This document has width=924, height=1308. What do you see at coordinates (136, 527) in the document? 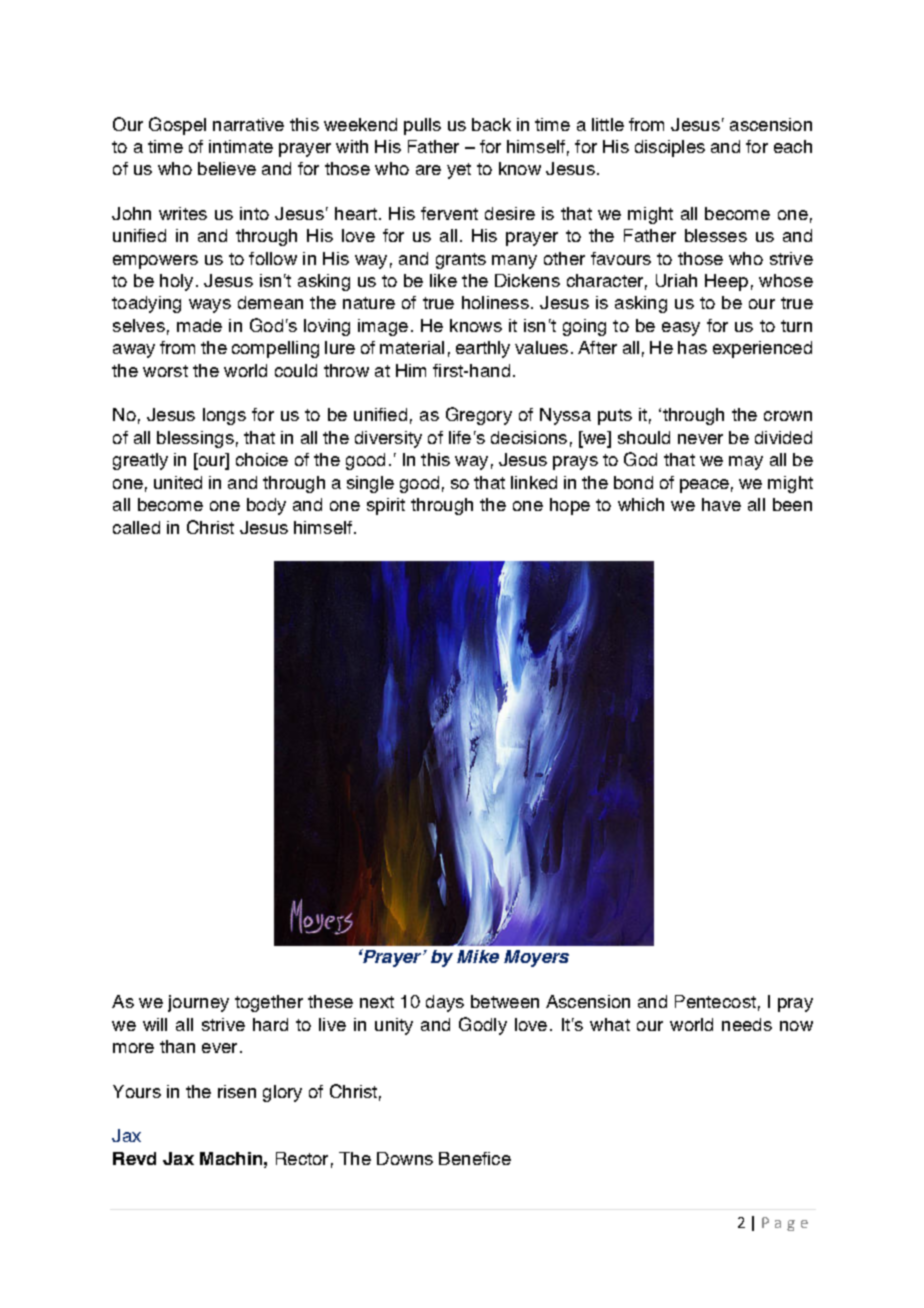
I see `called` at bounding box center [136, 527].
